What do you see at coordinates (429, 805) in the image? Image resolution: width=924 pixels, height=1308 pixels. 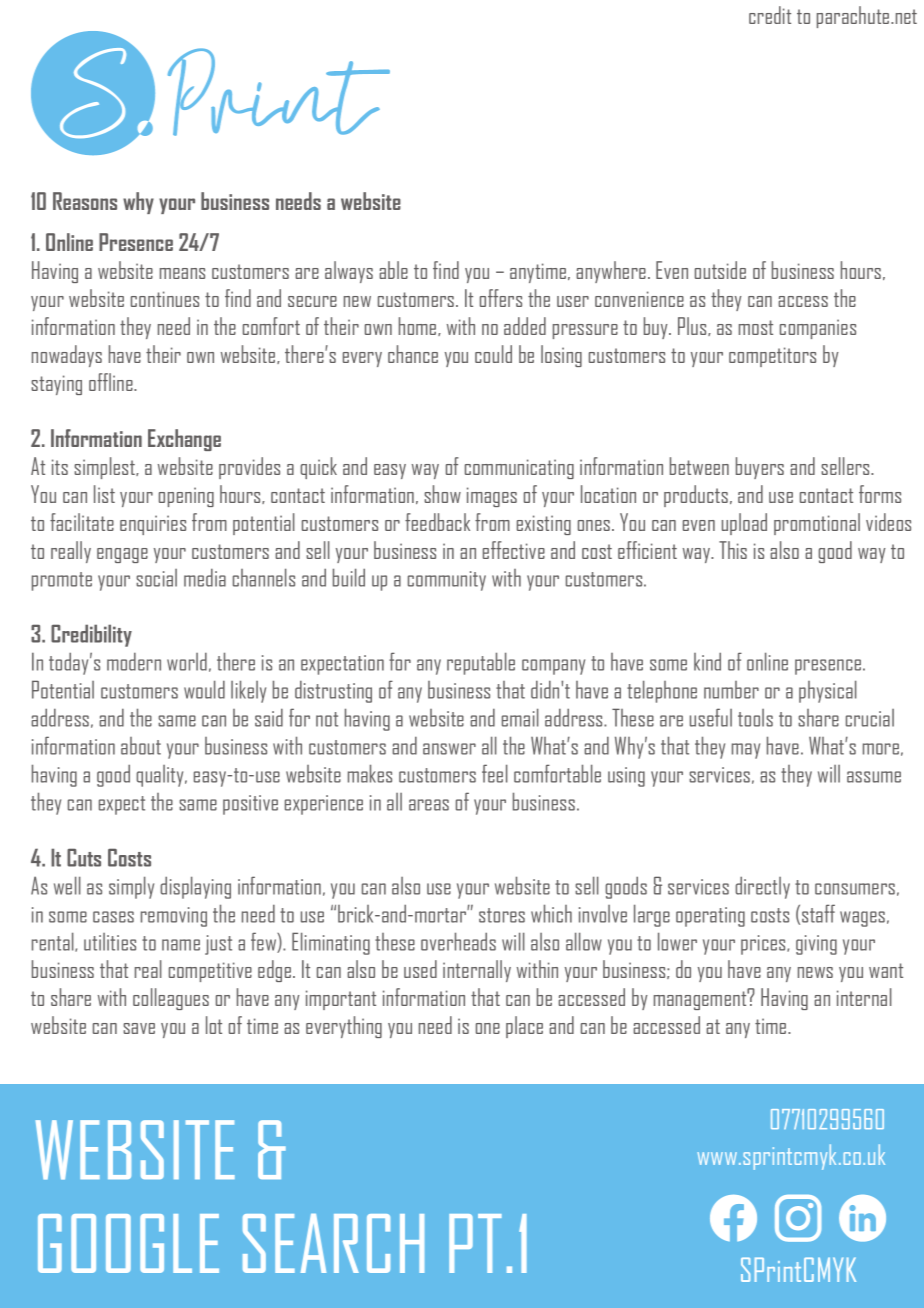 I see `areas` at bounding box center [429, 805].
